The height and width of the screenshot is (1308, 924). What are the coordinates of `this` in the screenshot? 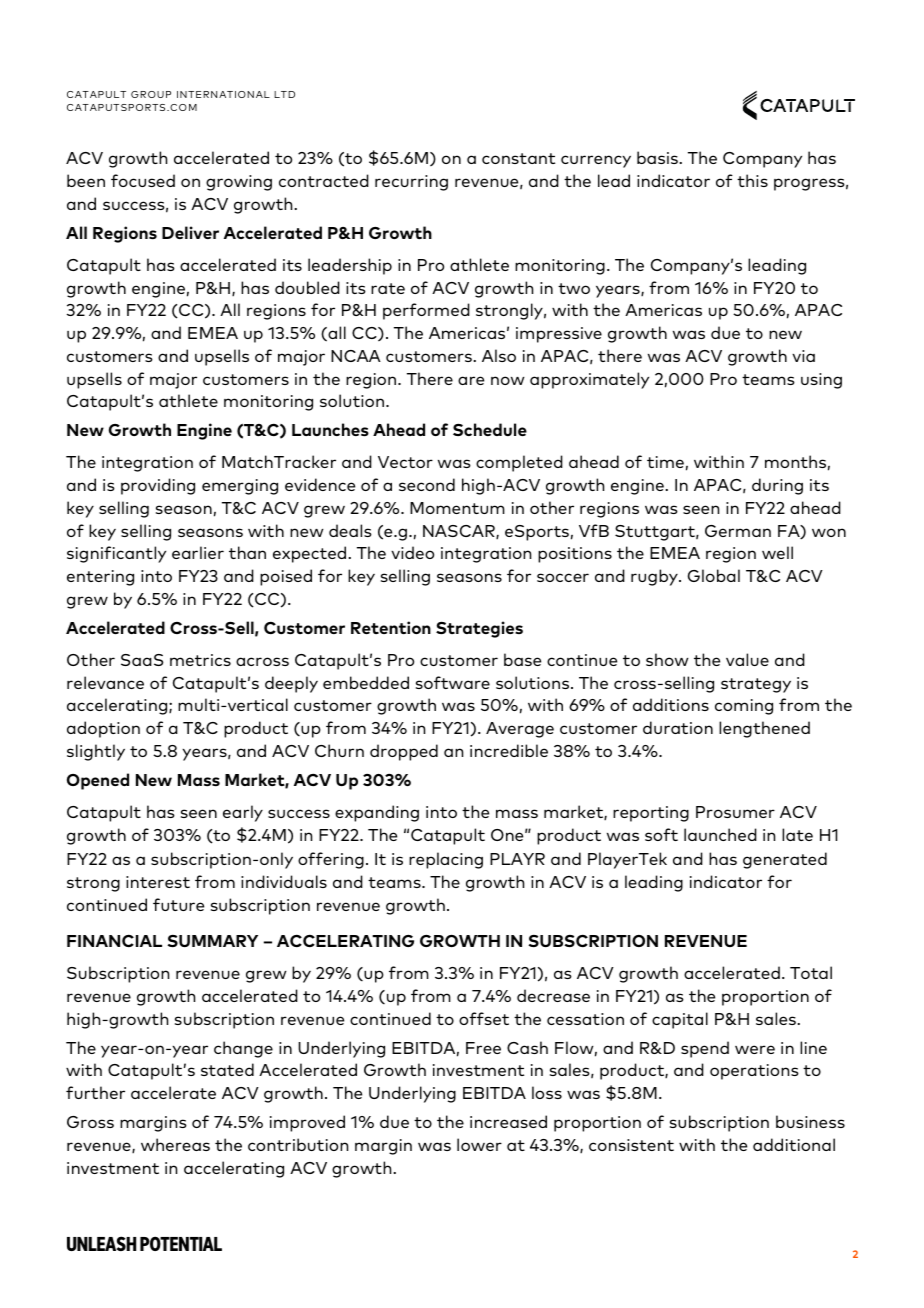 It's located at (752, 180).
